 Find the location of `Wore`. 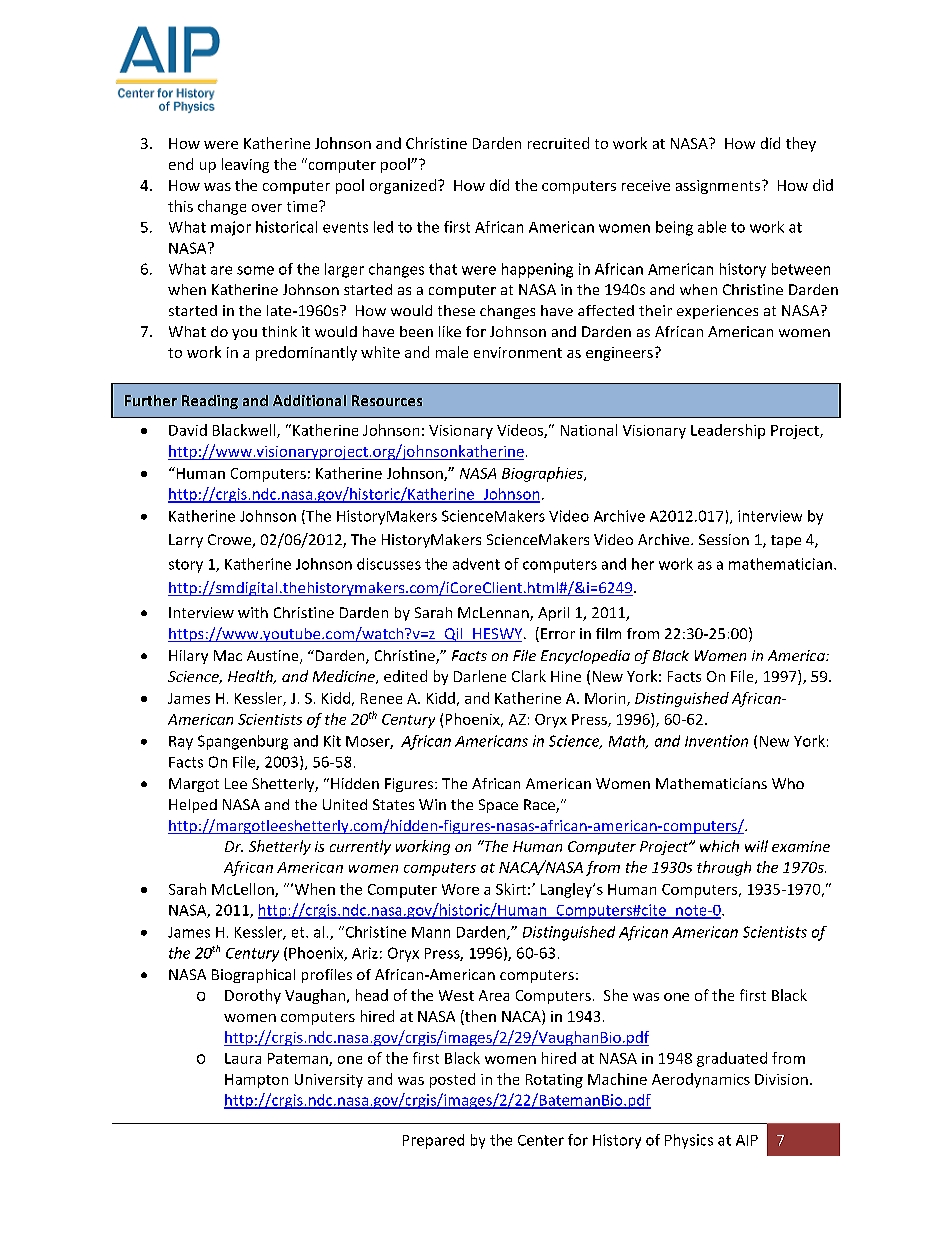

Wore is located at coordinates (460, 889).
